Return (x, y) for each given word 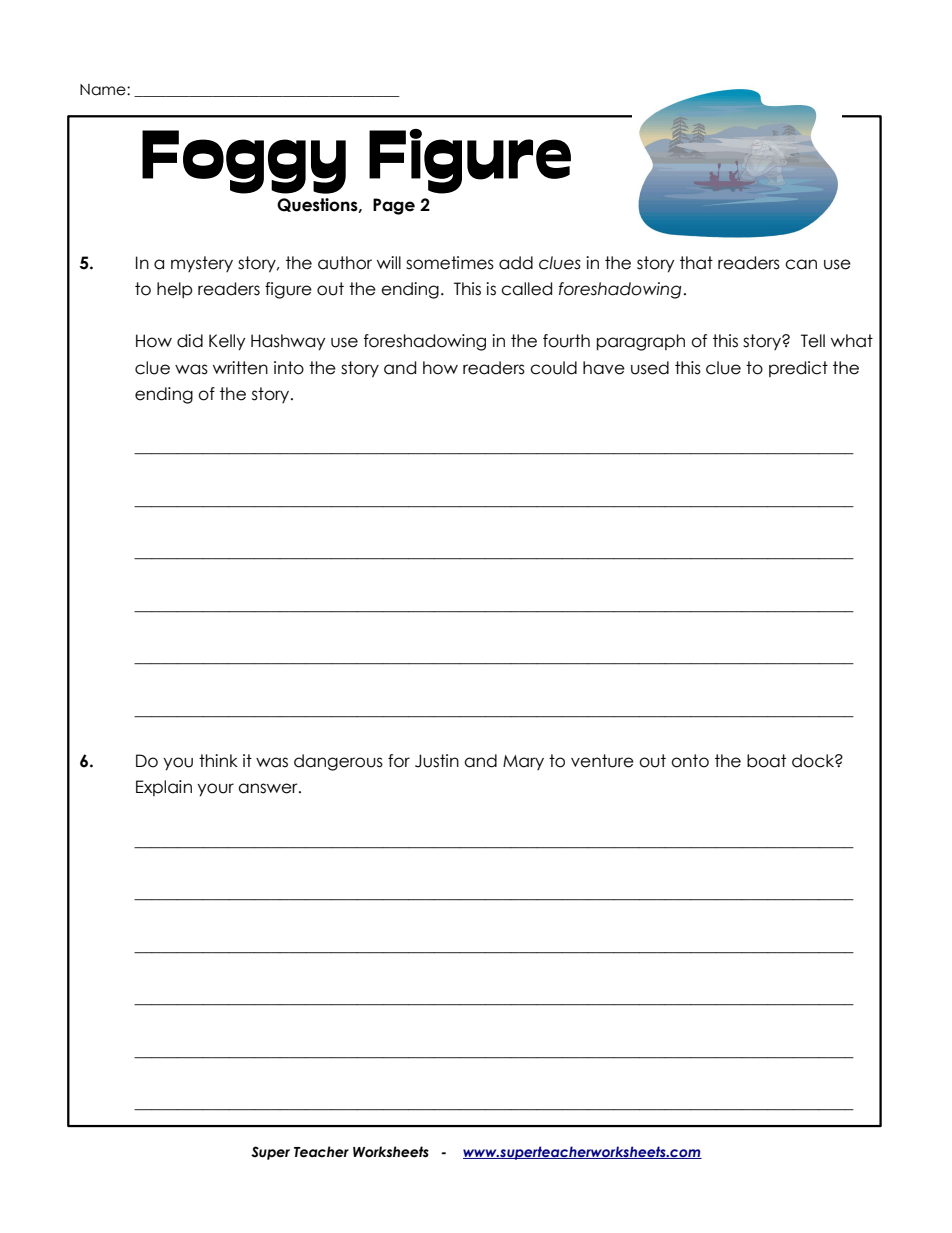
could (553, 368)
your (215, 790)
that (696, 263)
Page (394, 206)
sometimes (450, 263)
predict (798, 369)
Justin (437, 761)
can (801, 264)
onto (690, 761)
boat (766, 761)
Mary (523, 762)
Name (104, 90)
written (240, 368)
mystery (202, 264)
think (218, 760)
